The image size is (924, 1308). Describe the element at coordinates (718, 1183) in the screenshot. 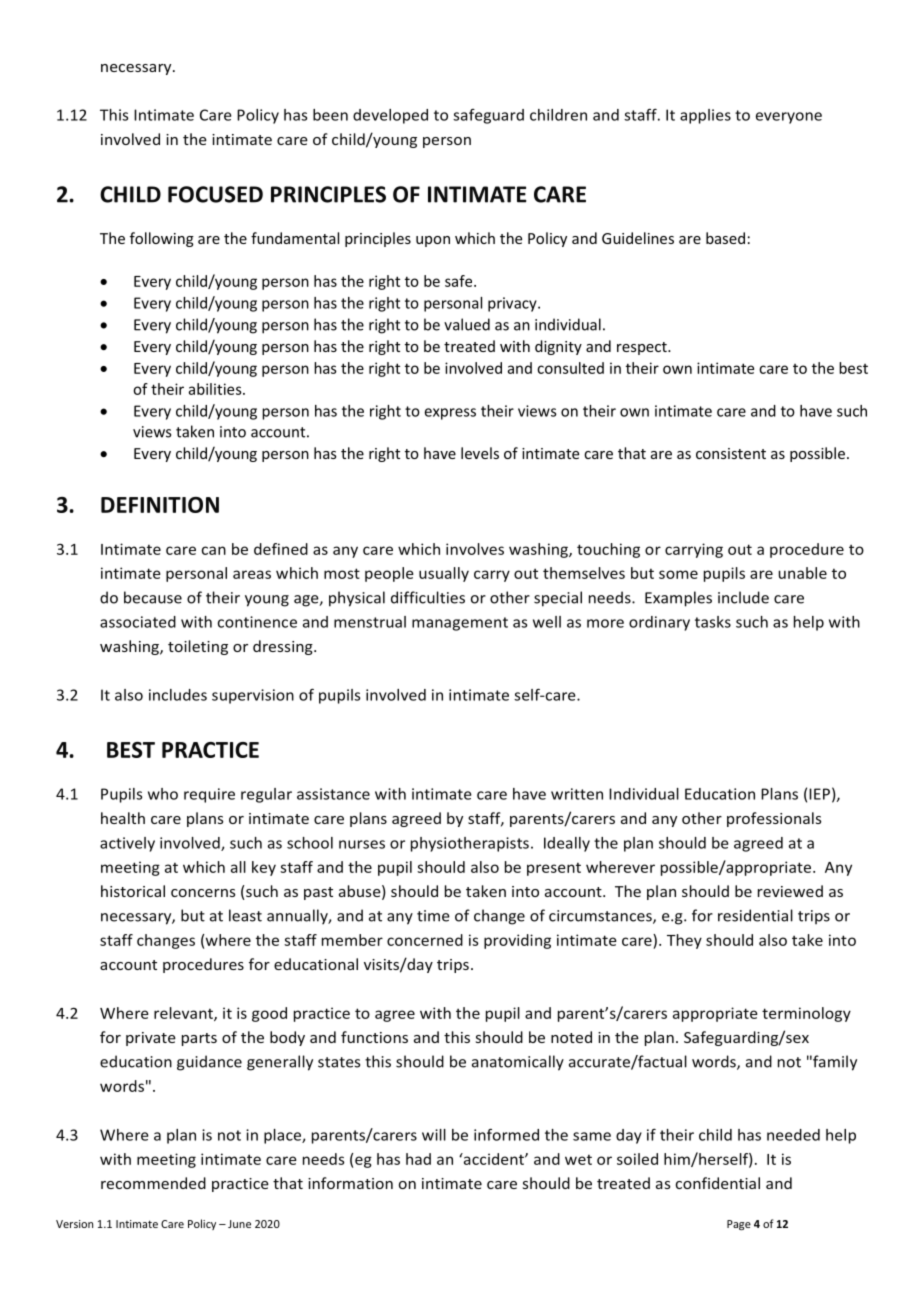

I see `confidential` at that location.
